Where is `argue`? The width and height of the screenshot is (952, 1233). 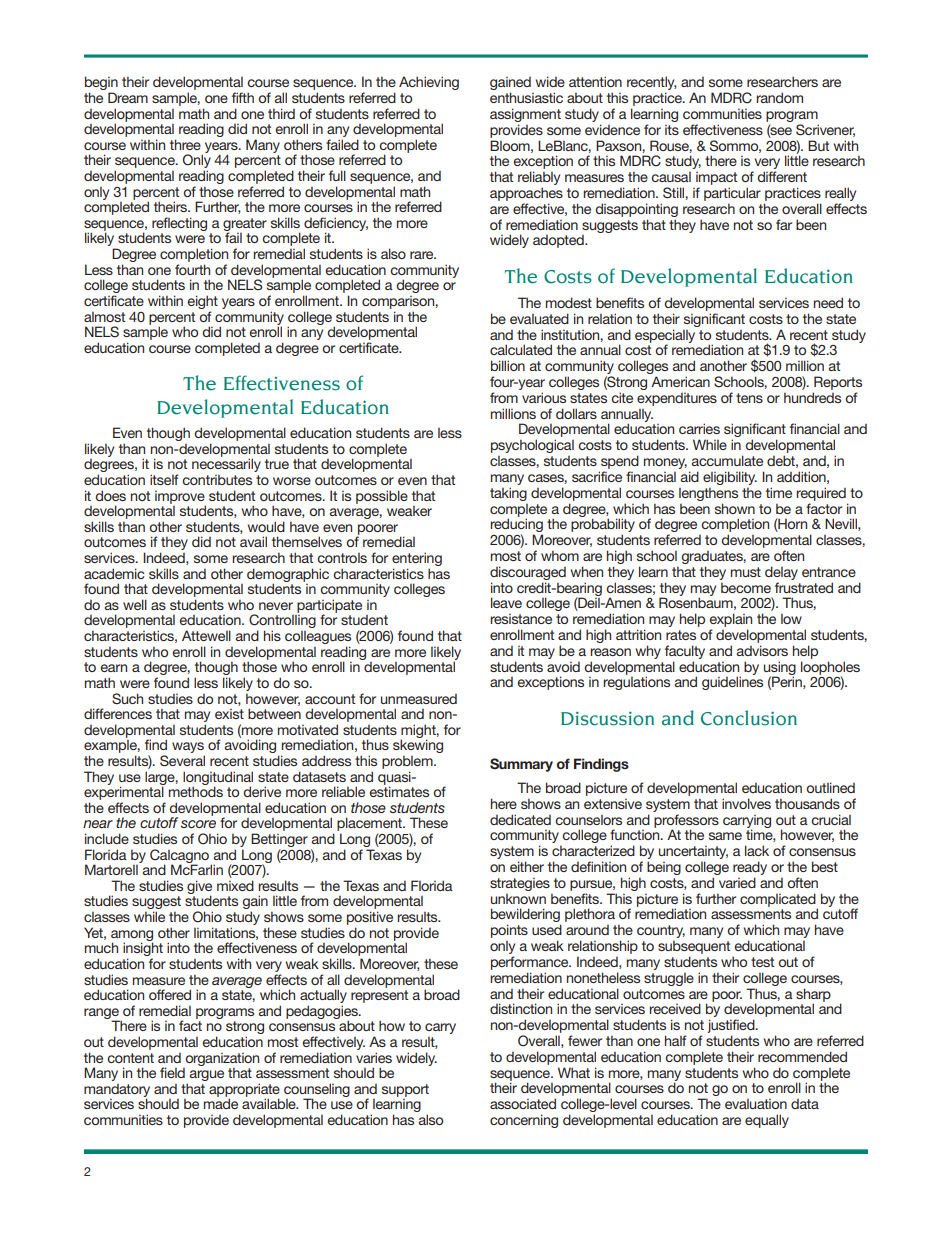
argue is located at coordinates (207, 1075).
